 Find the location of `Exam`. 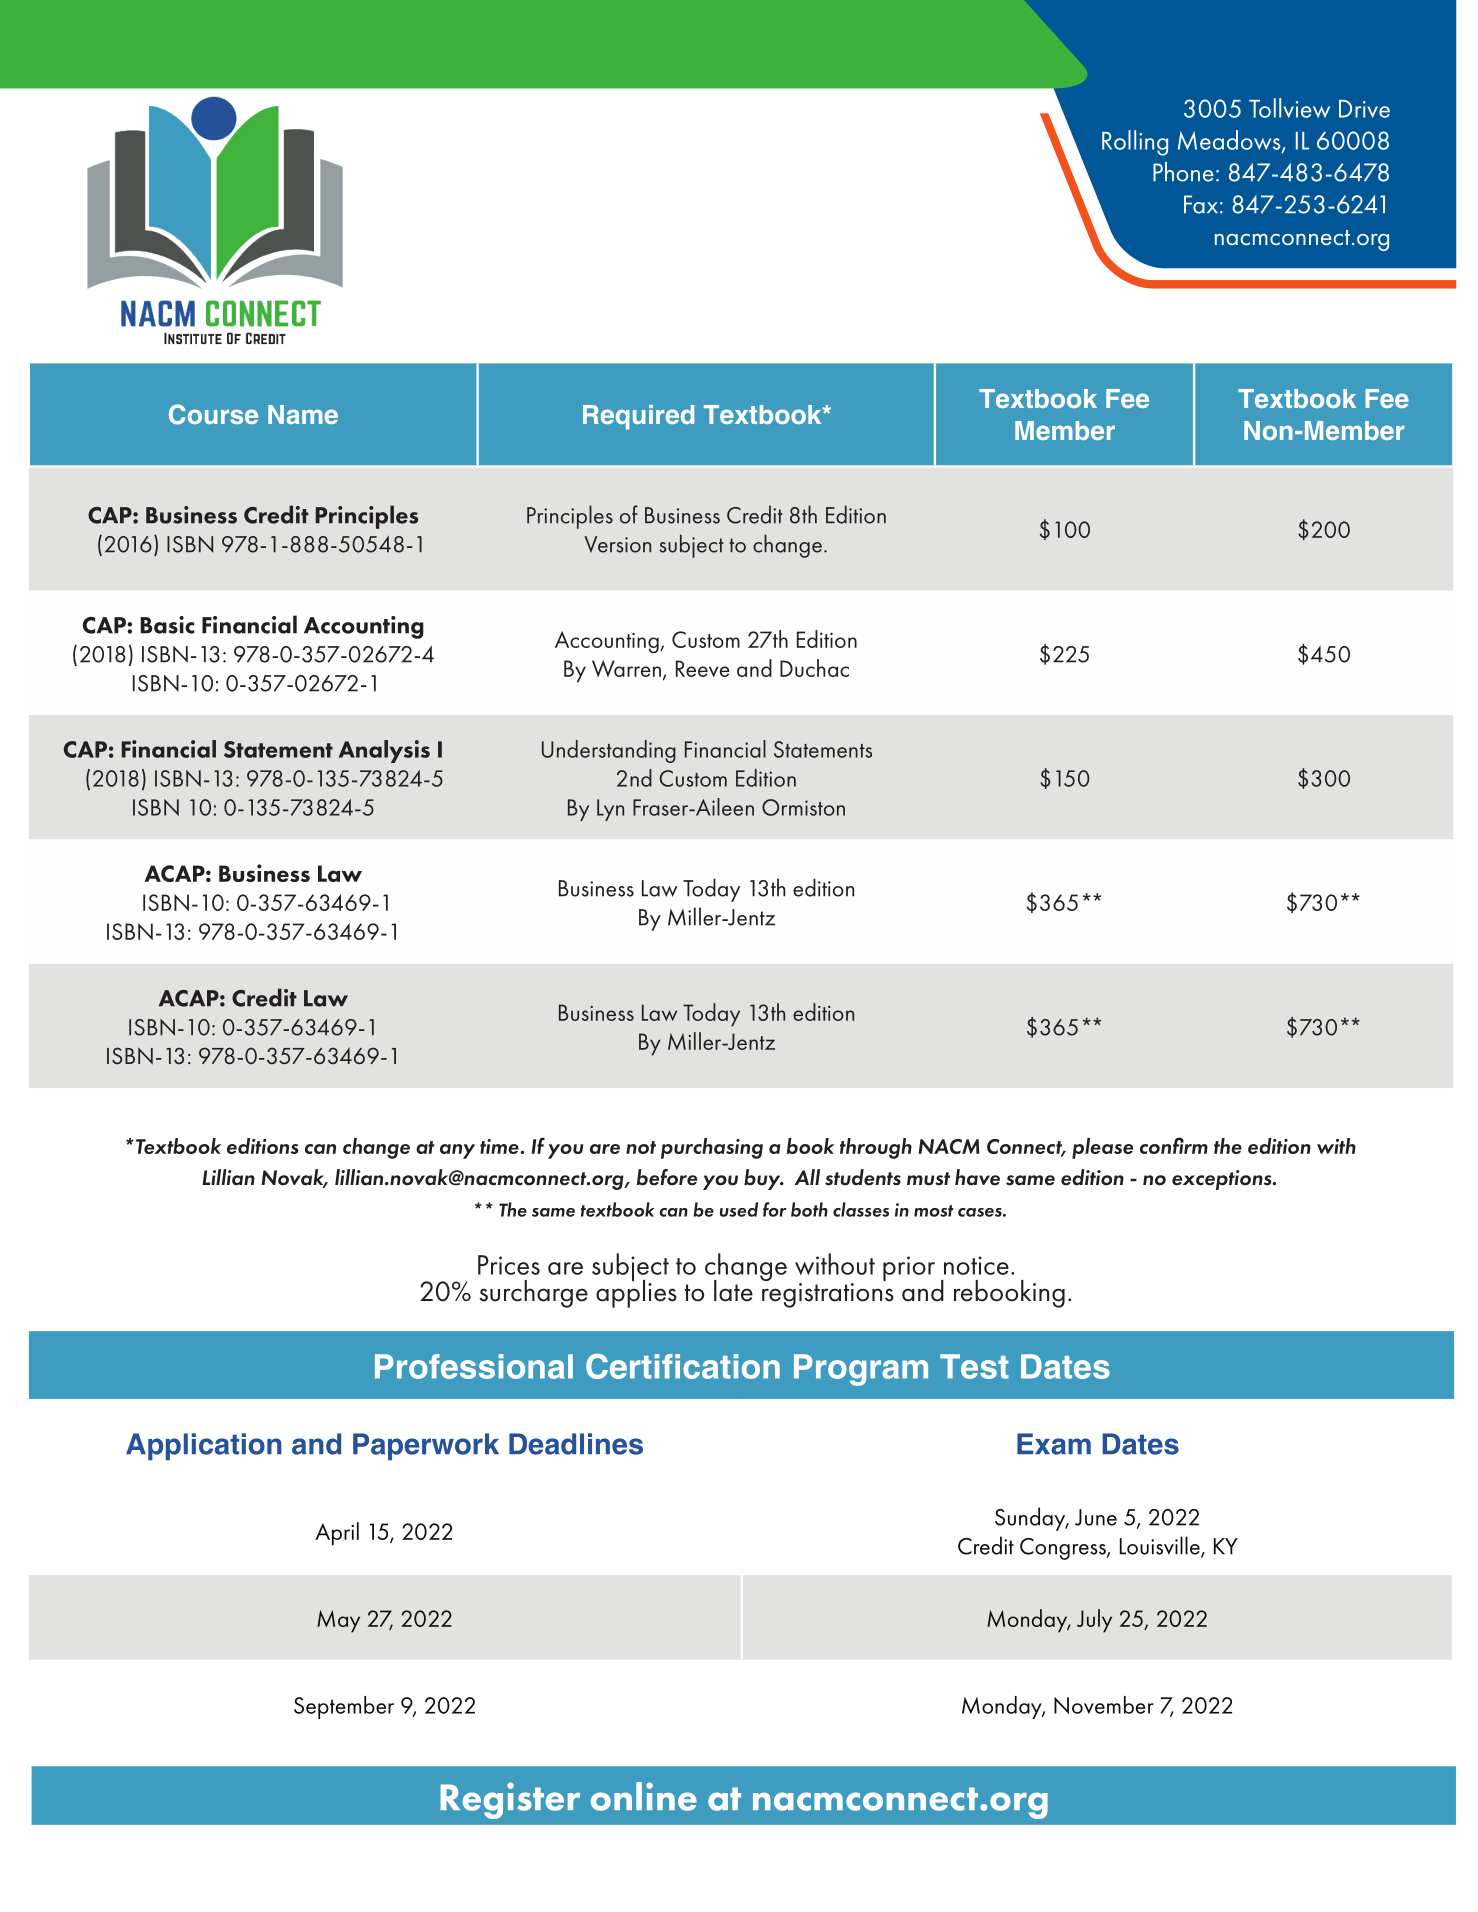

Exam is located at coordinates (1054, 1444).
